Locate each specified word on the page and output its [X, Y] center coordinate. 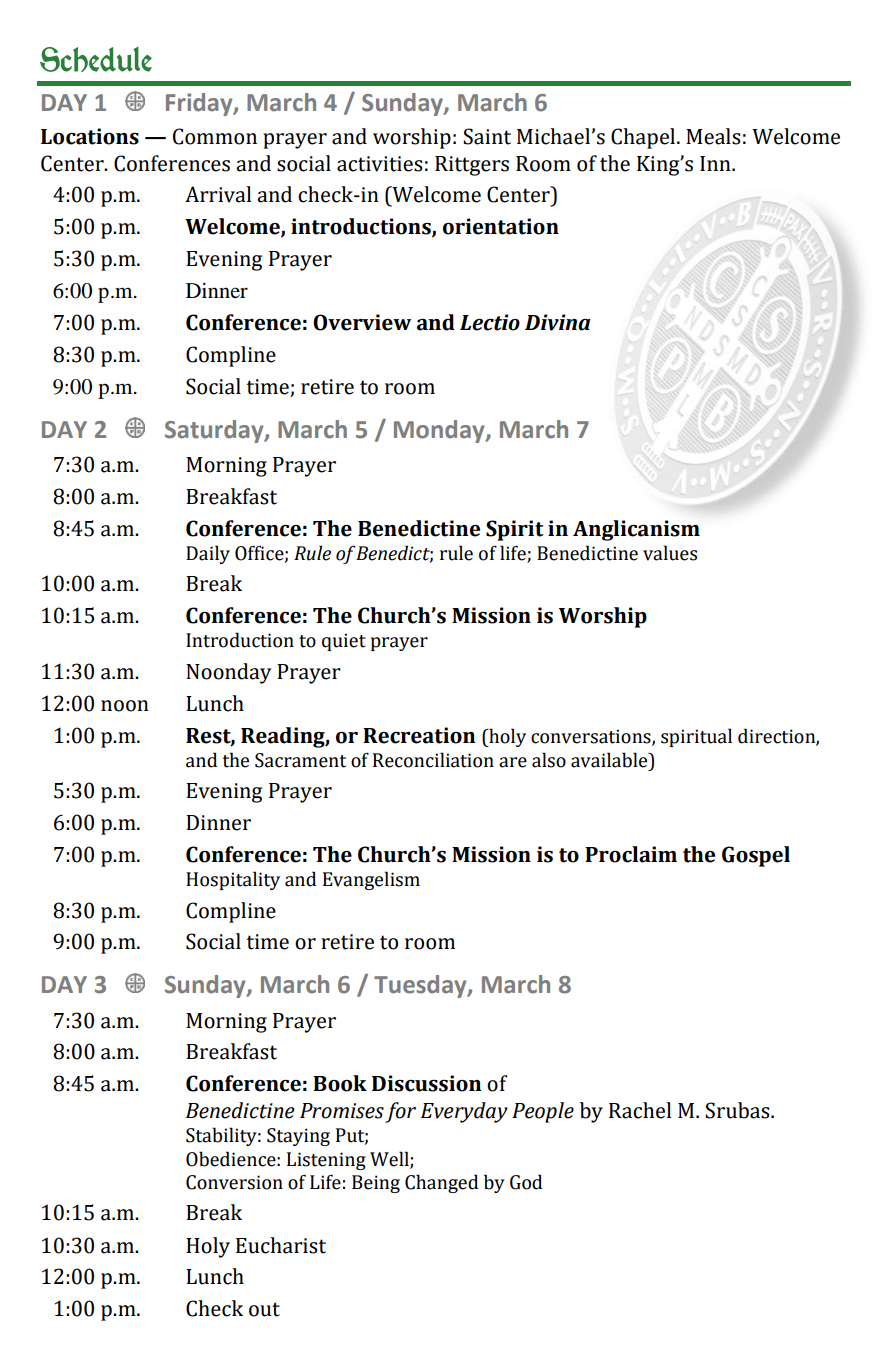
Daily [208, 554]
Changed [441, 1183]
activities [380, 164]
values [670, 553]
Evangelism [371, 880]
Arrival [218, 194]
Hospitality [233, 880]
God [526, 1182]
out [264, 1309]
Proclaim [631, 854]
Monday [440, 431]
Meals [713, 136]
